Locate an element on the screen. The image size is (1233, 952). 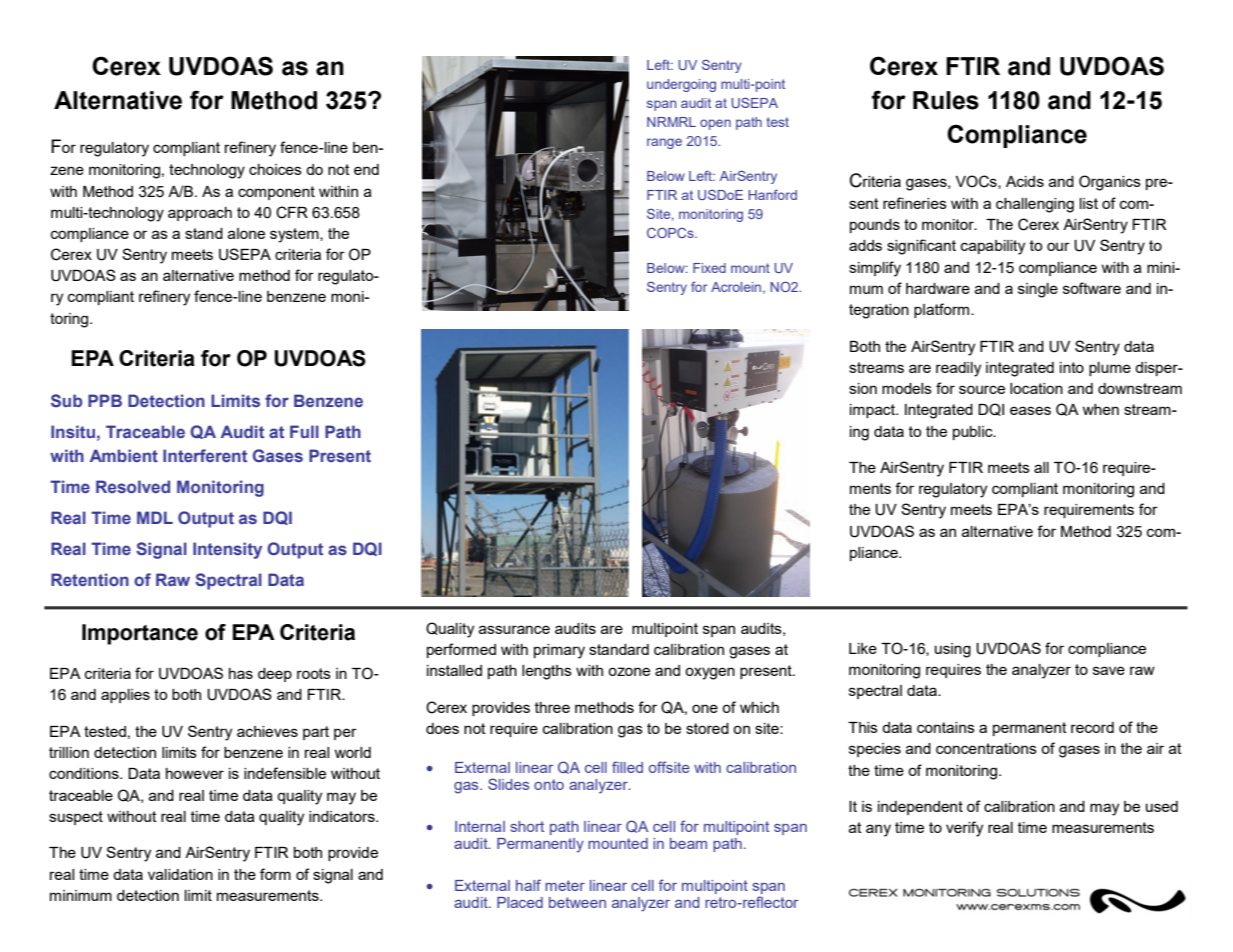
validation is located at coordinates (180, 874).
